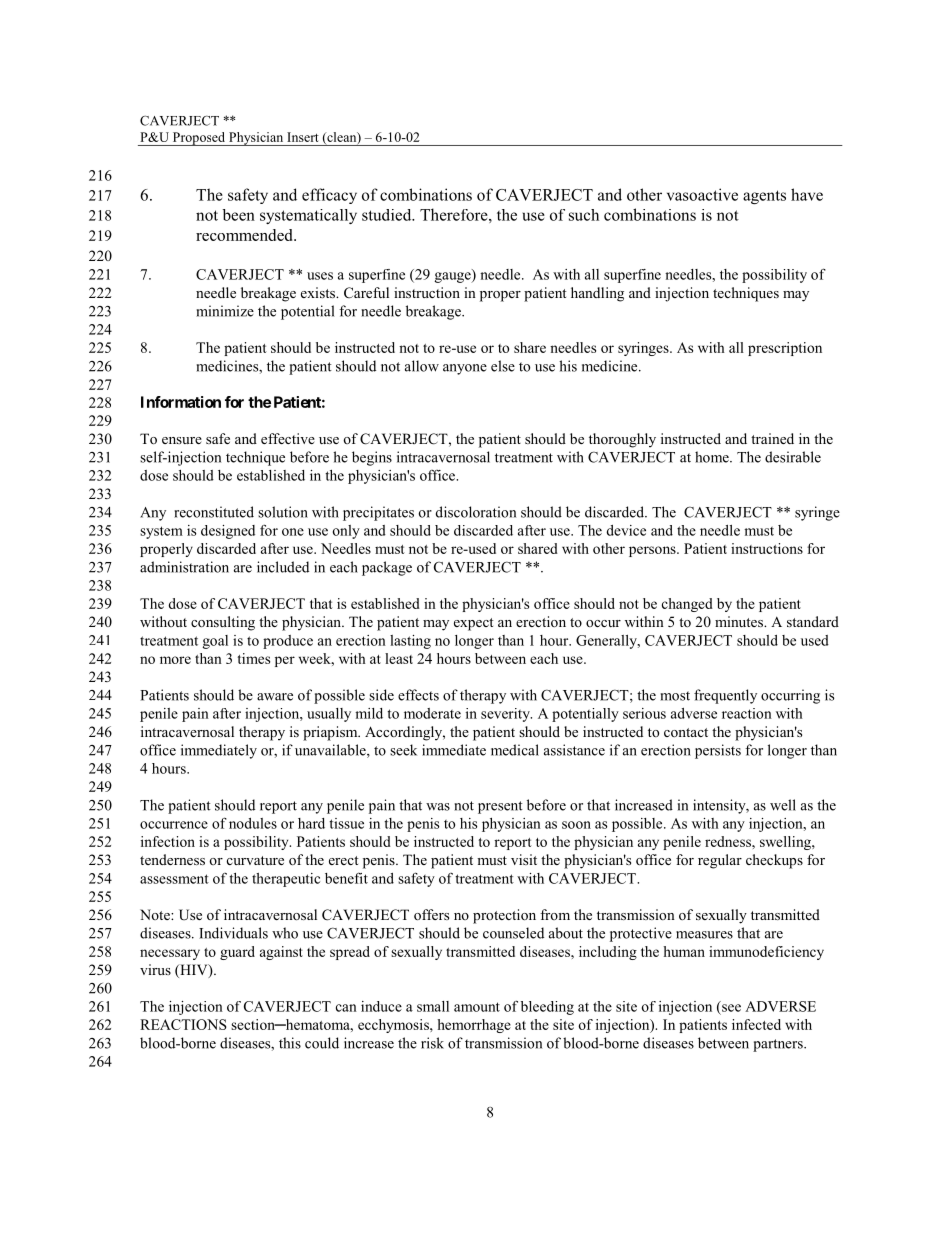 The width and height of the screenshot is (952, 1233). I want to click on discoloration, so click(476, 512).
